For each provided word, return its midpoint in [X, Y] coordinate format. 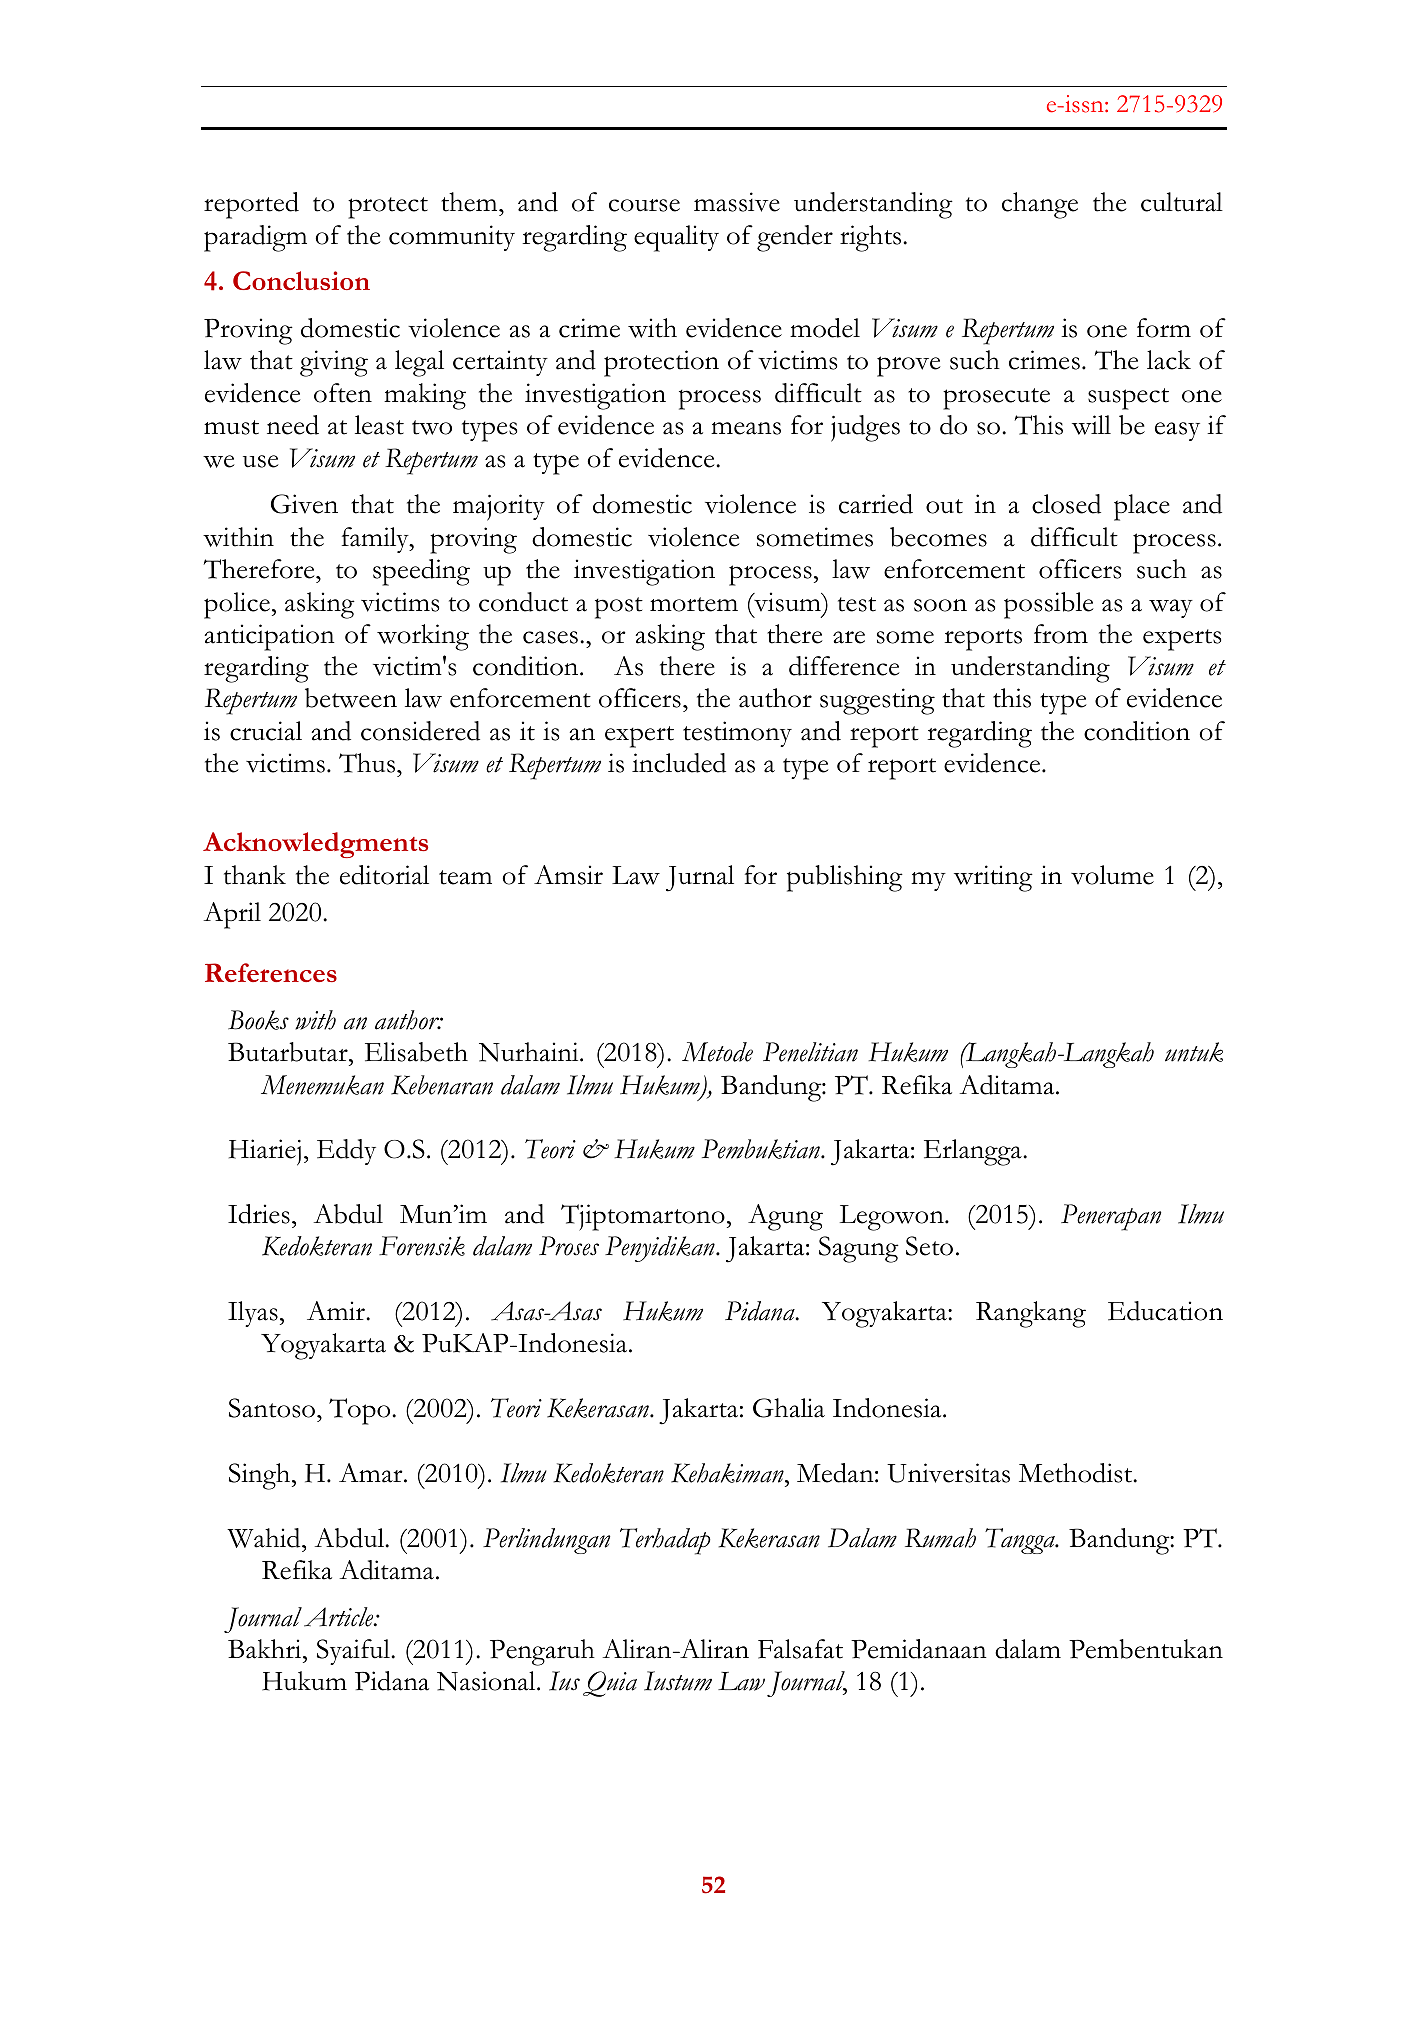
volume [1112, 875]
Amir [337, 1310]
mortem [694, 604]
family [376, 540]
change [1040, 205]
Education [1165, 1311]
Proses [569, 1246]
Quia [610, 1684]
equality [676, 238]
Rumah [940, 1538]
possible [1049, 605]
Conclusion [301, 280]
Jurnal [700, 878]
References [271, 972]
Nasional [487, 1681]
